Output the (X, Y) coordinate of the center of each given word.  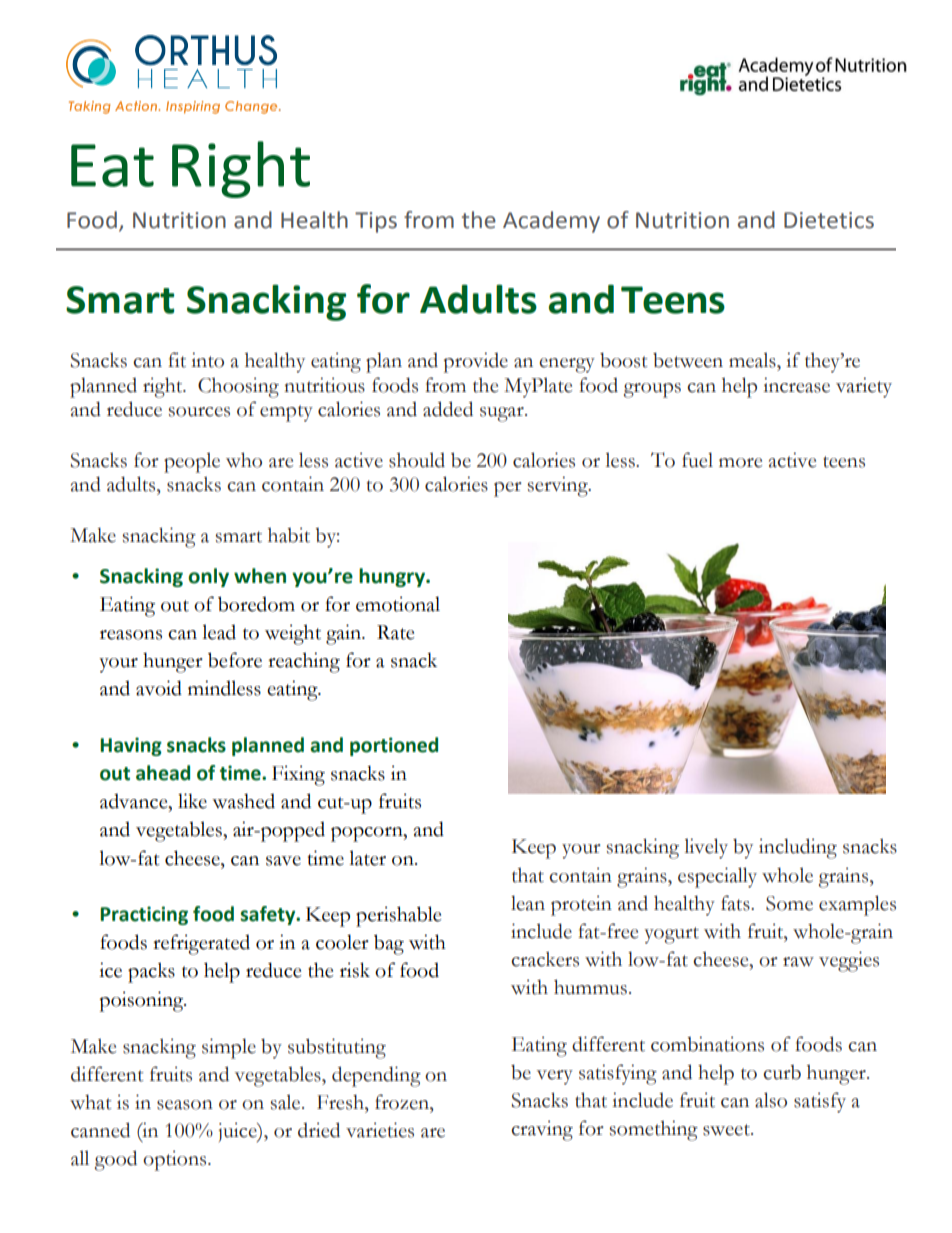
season (185, 1105)
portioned (394, 746)
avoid (159, 688)
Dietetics (829, 220)
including (798, 848)
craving (542, 1130)
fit (177, 360)
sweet (727, 1130)
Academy (551, 222)
